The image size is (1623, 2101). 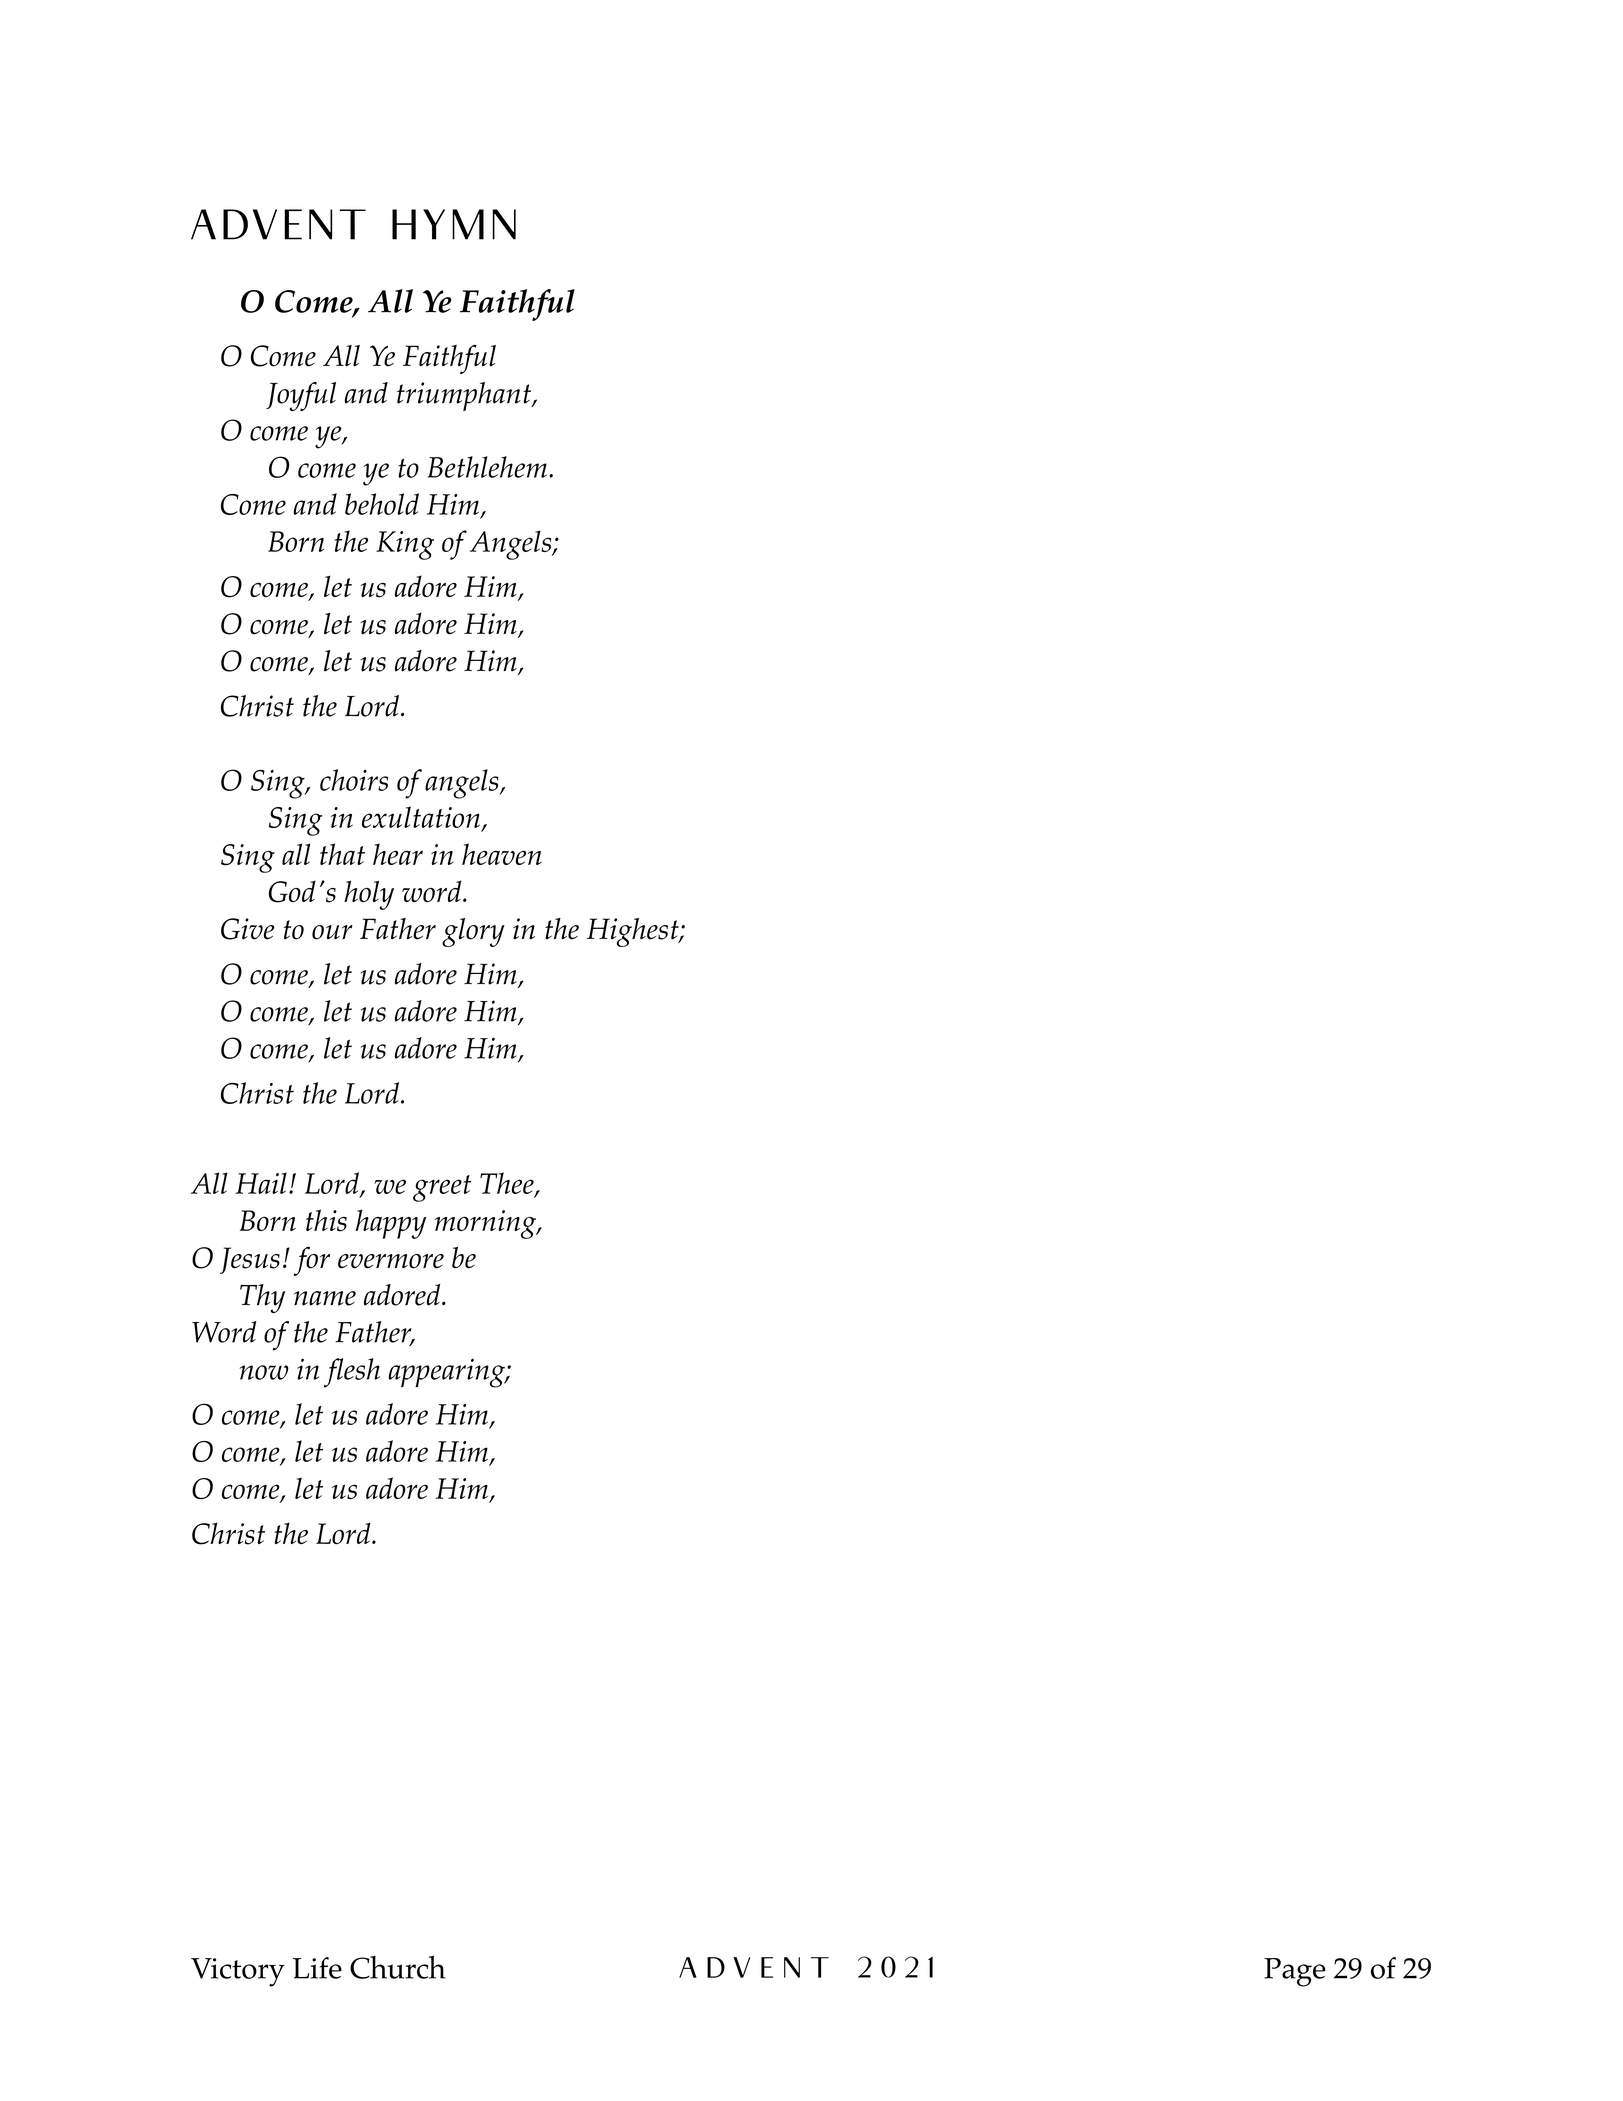 What do you see at coordinates (508, 1184) in the document?
I see `Thee` at bounding box center [508, 1184].
